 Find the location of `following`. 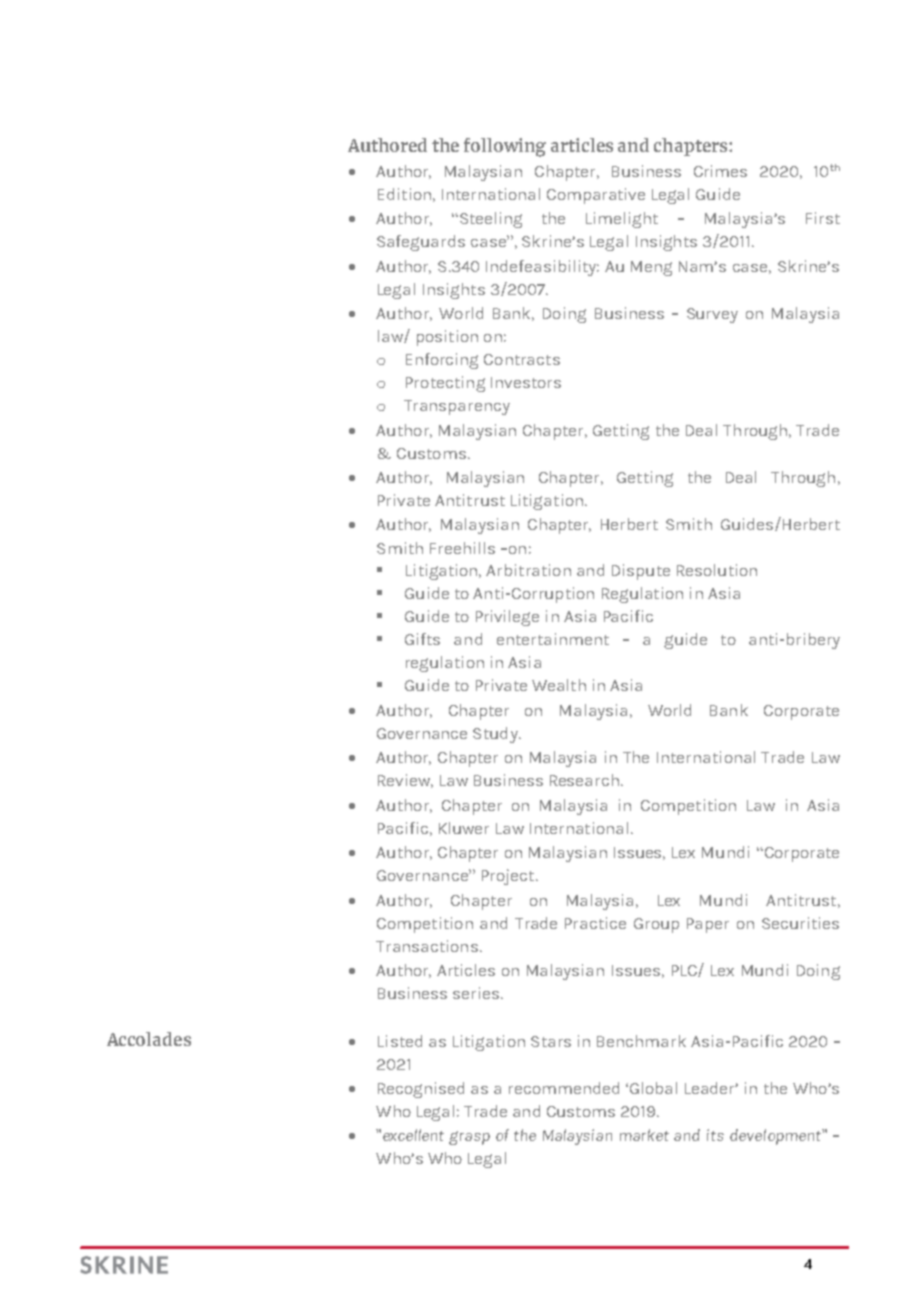

following is located at coordinates (505, 147).
